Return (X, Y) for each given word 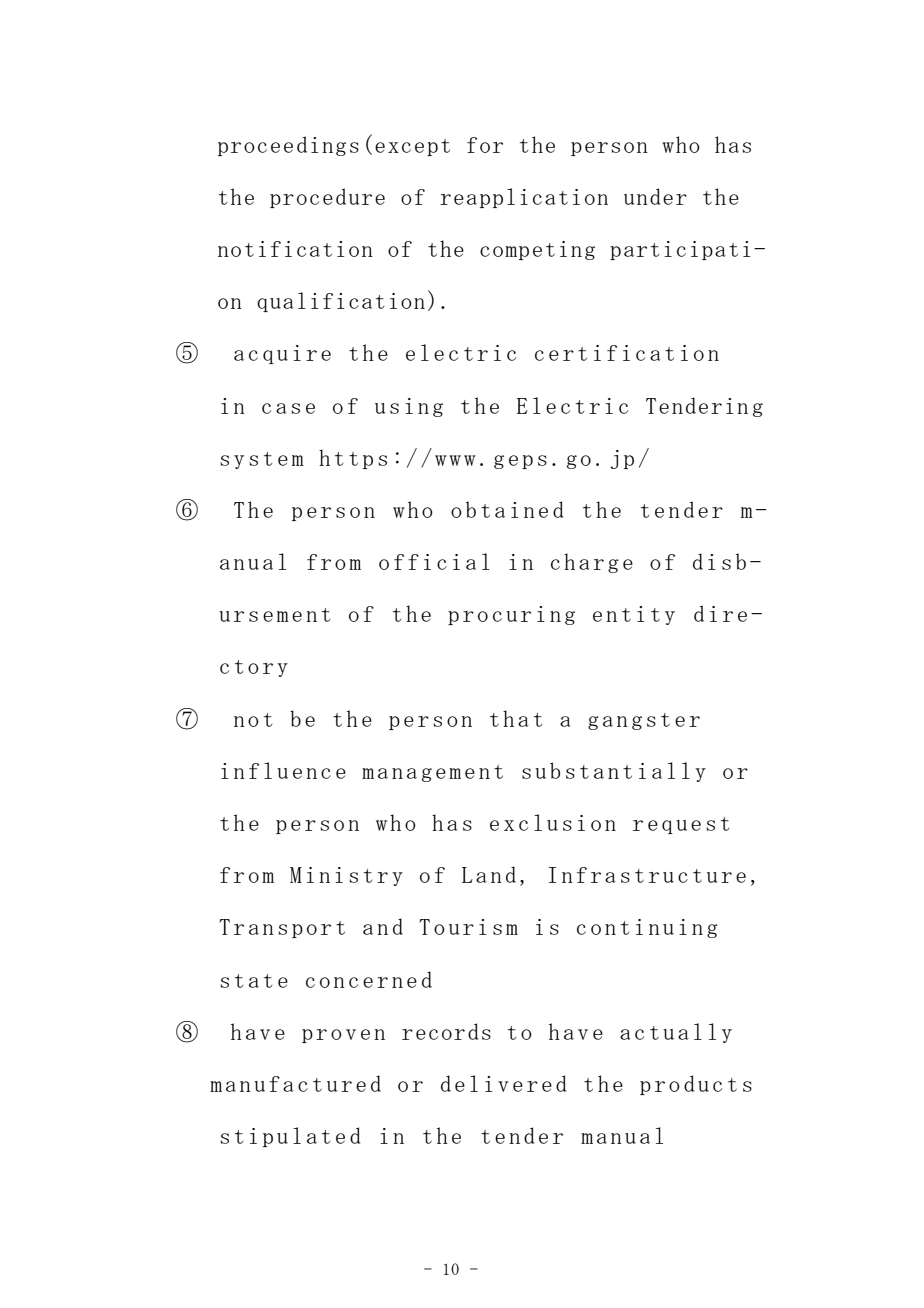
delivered (503, 1083)
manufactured (295, 1083)
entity (634, 615)
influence (283, 770)
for (485, 145)
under (655, 196)
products (696, 1085)
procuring (511, 615)
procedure (327, 198)
